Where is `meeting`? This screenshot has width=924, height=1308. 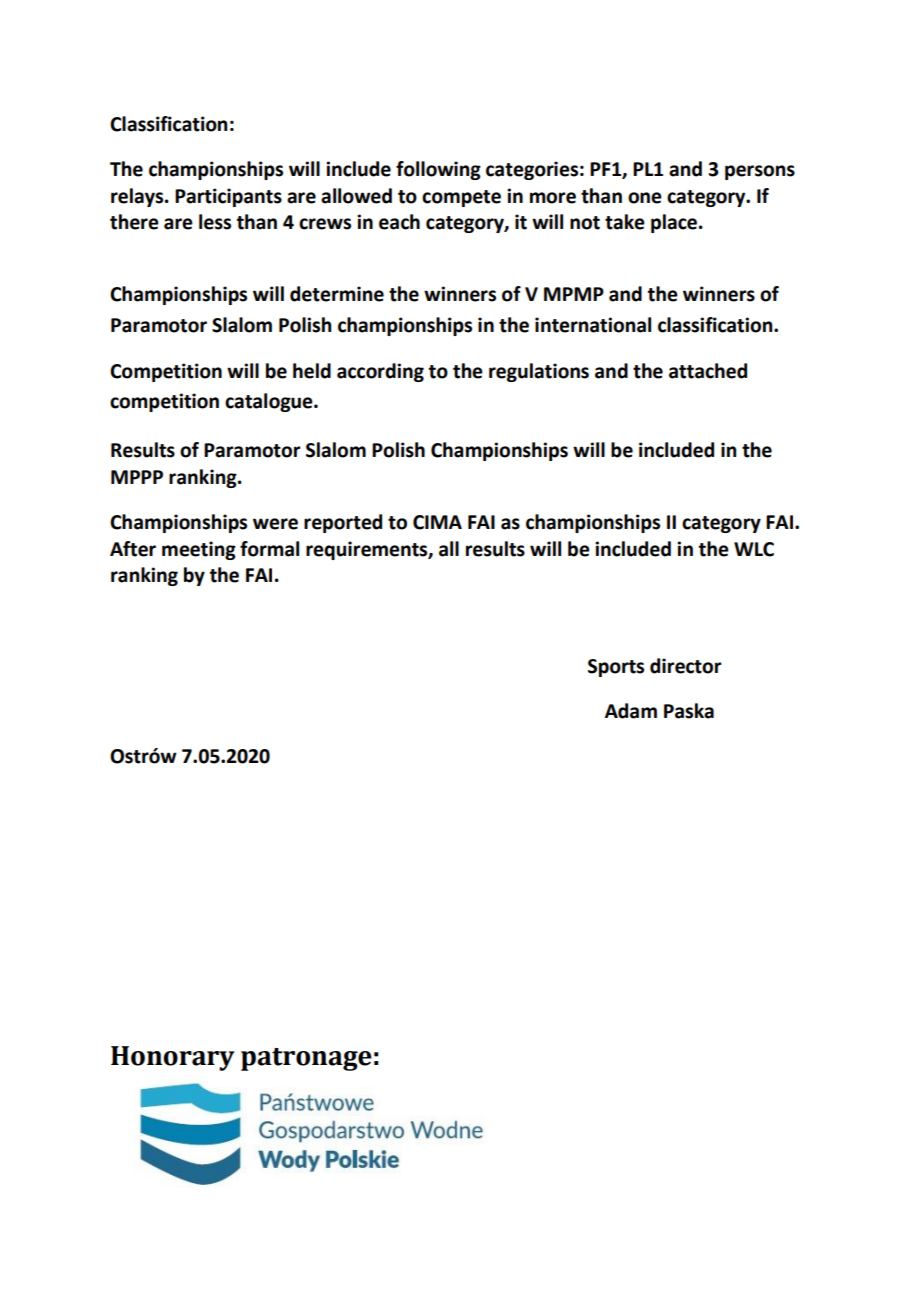
meeting is located at coordinates (199, 550).
